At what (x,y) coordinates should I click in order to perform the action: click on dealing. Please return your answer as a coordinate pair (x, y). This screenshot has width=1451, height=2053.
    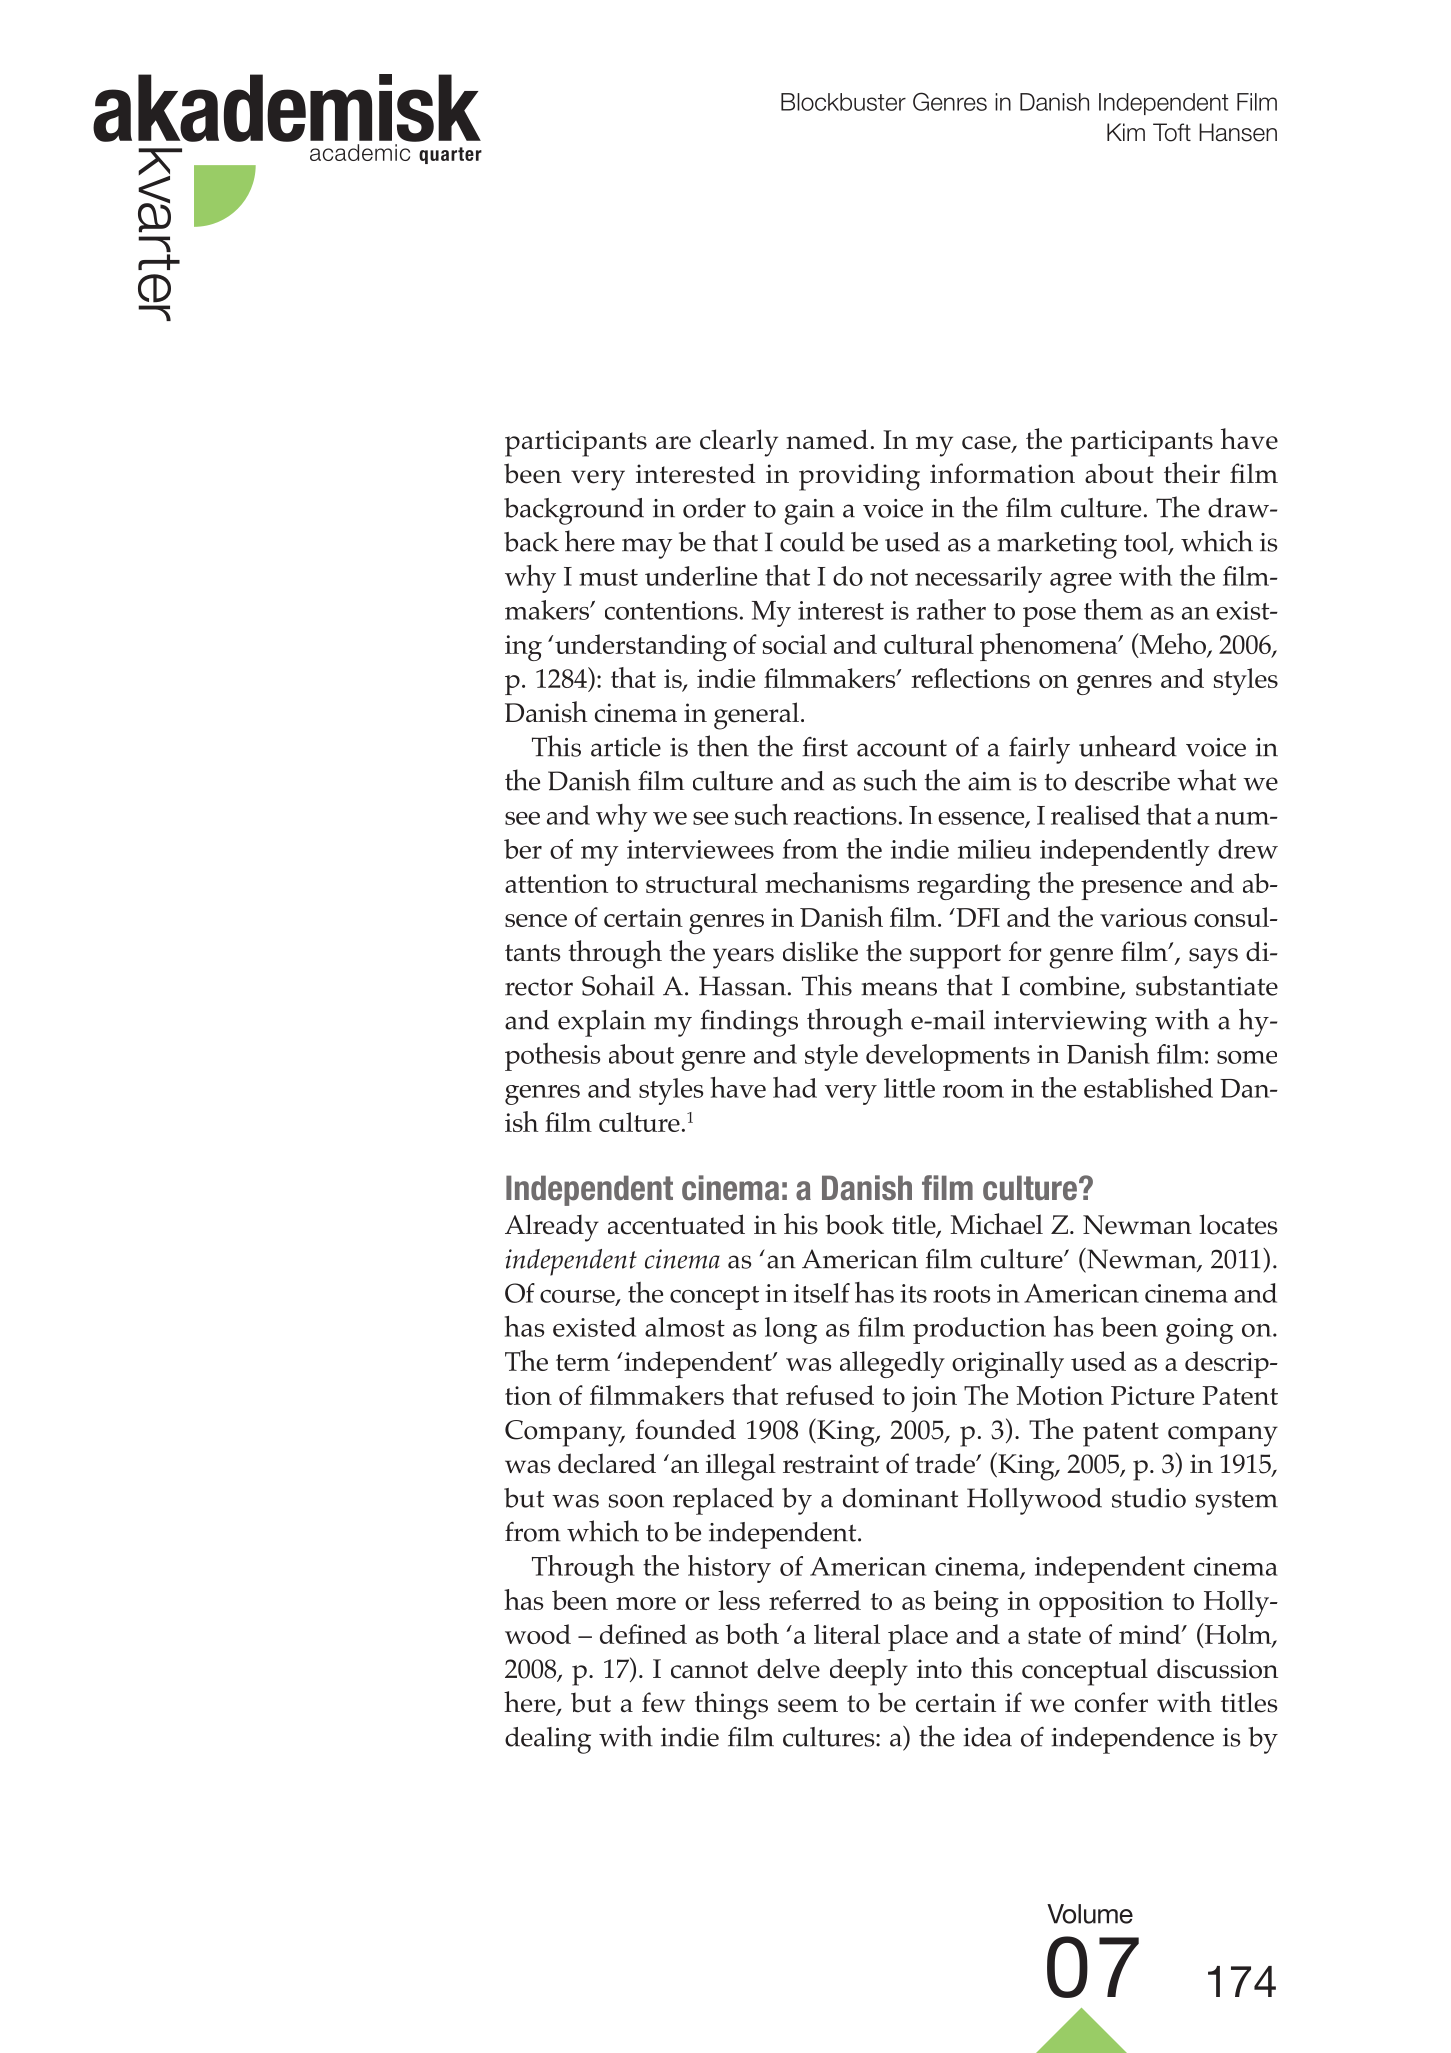
    Looking at the image, I should click on (548, 1740).
